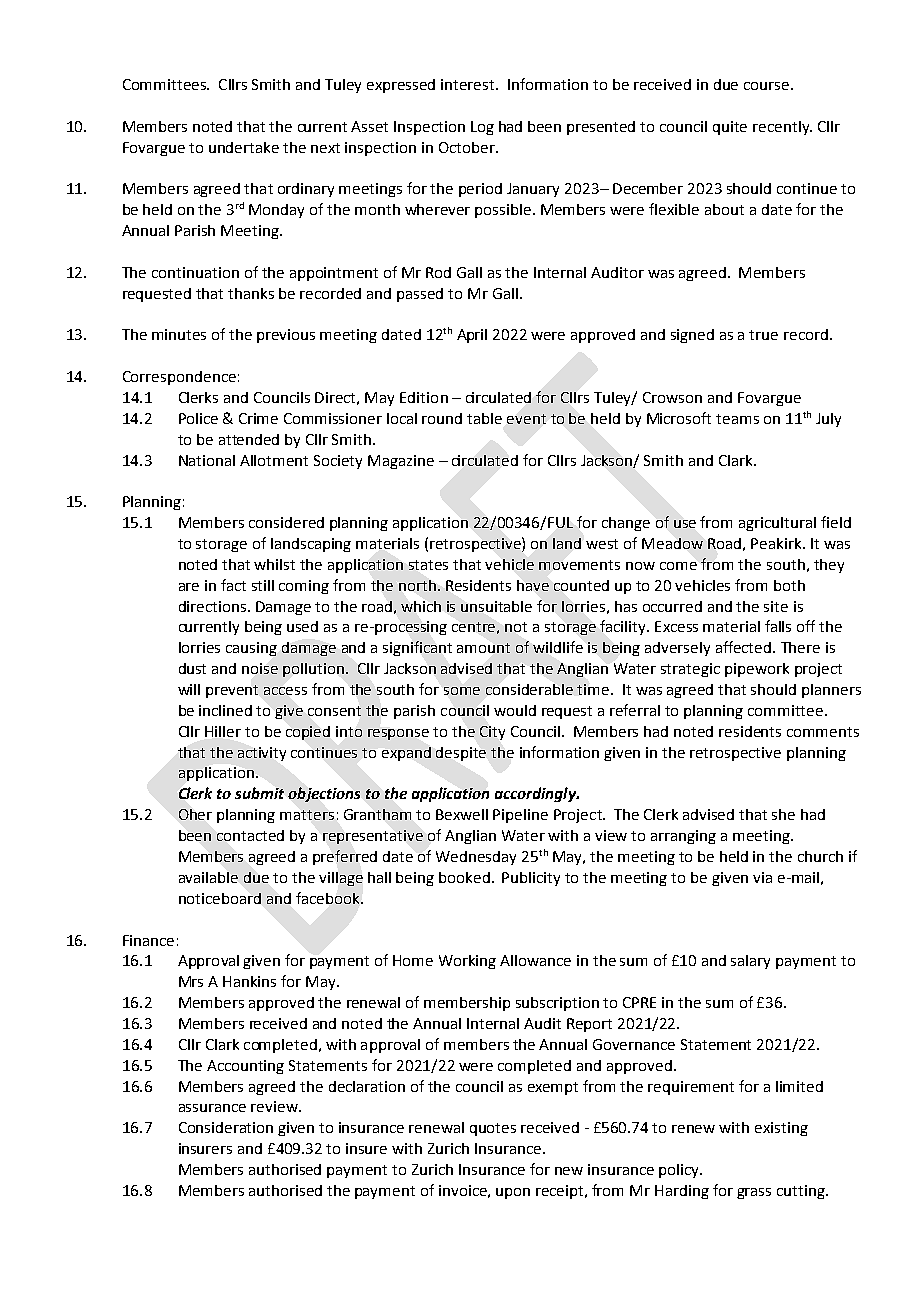  What do you see at coordinates (226, 1127) in the screenshot?
I see `Consideration` at bounding box center [226, 1127].
